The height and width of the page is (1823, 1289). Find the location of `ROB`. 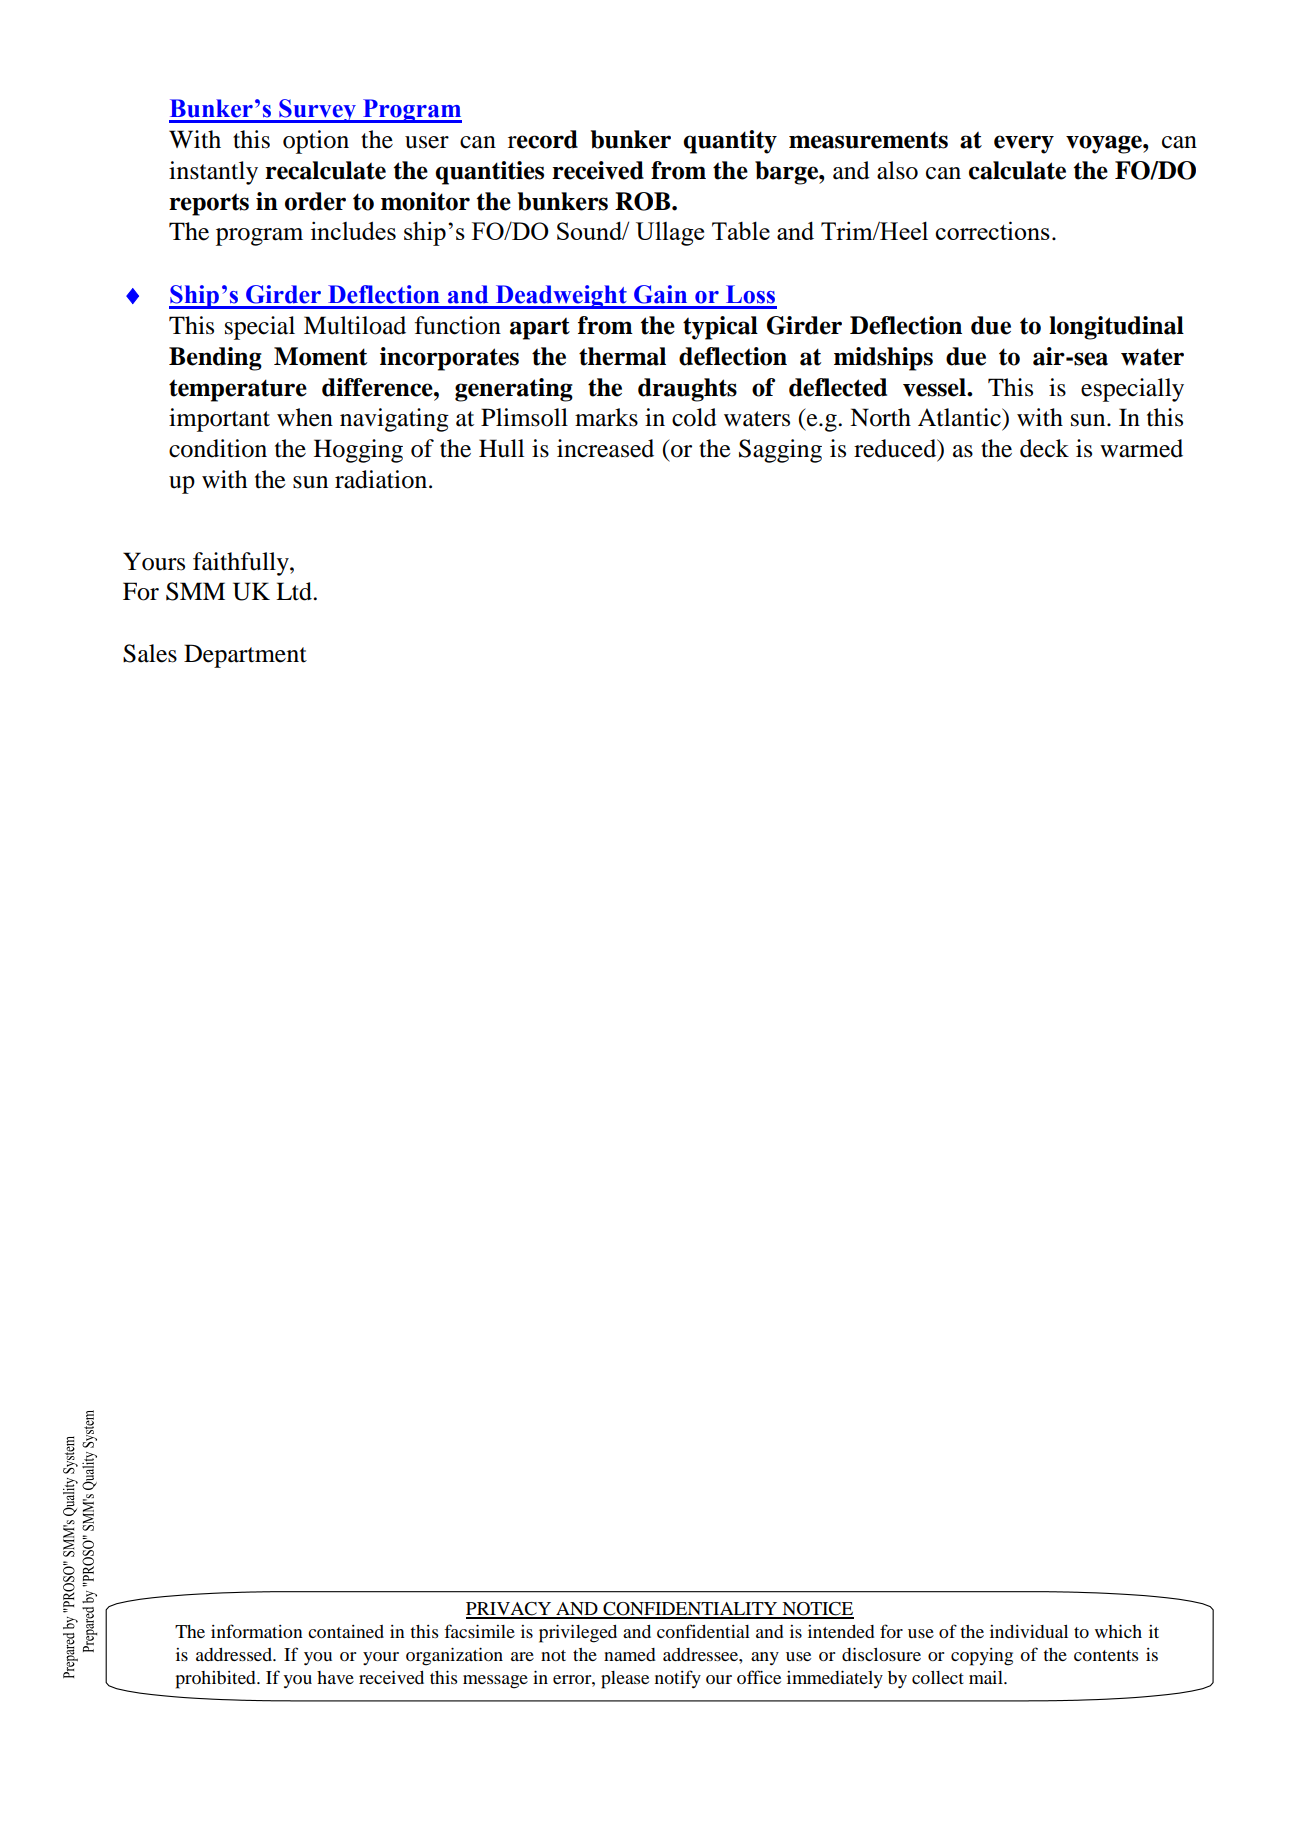

ROB is located at coordinates (644, 201).
